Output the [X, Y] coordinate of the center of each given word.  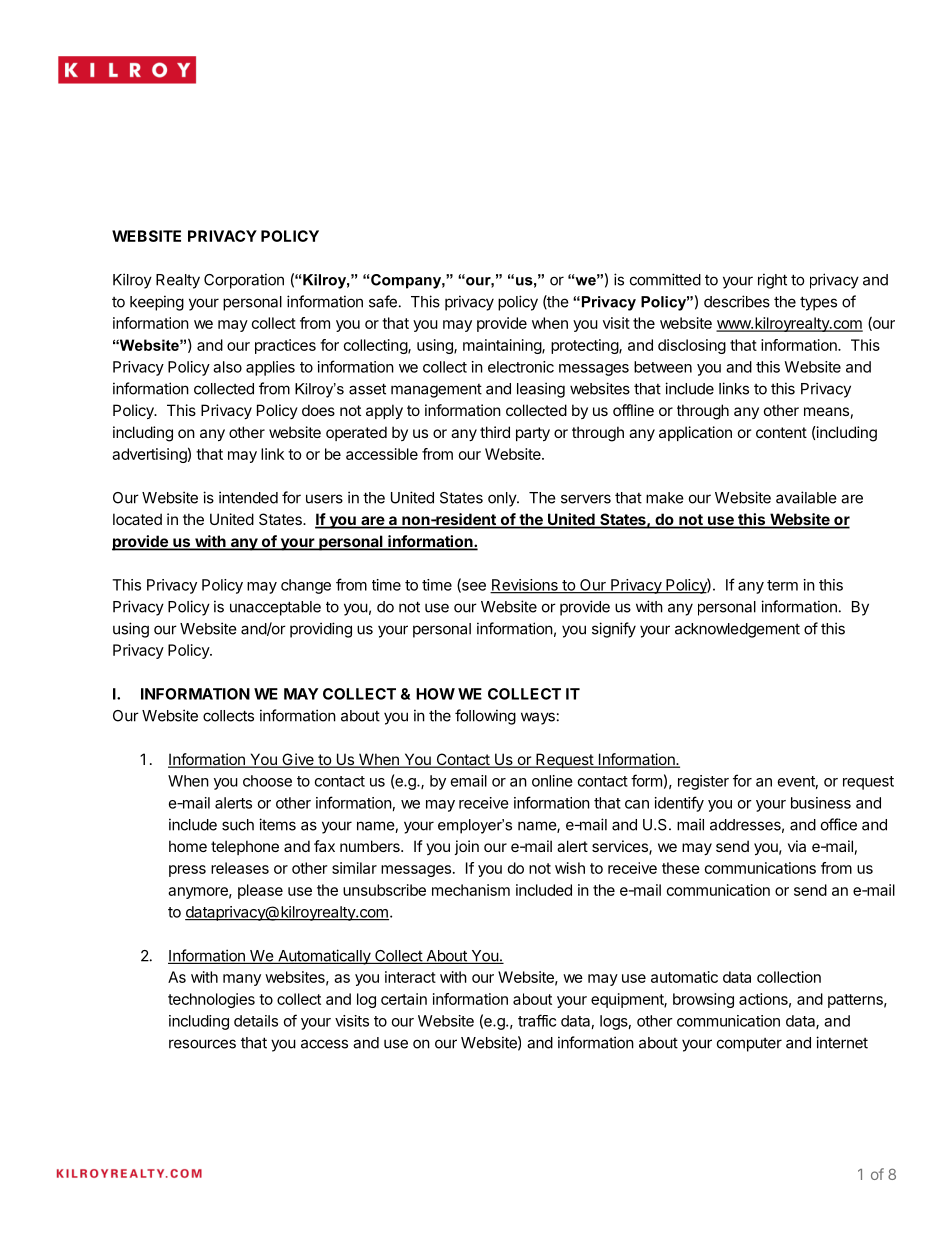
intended [248, 497]
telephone [245, 847]
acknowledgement [737, 630]
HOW [435, 694]
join [466, 847]
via [797, 846]
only [503, 499]
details [256, 1021]
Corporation [244, 281]
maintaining [503, 346]
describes [737, 301]
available [806, 497]
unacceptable [275, 608]
